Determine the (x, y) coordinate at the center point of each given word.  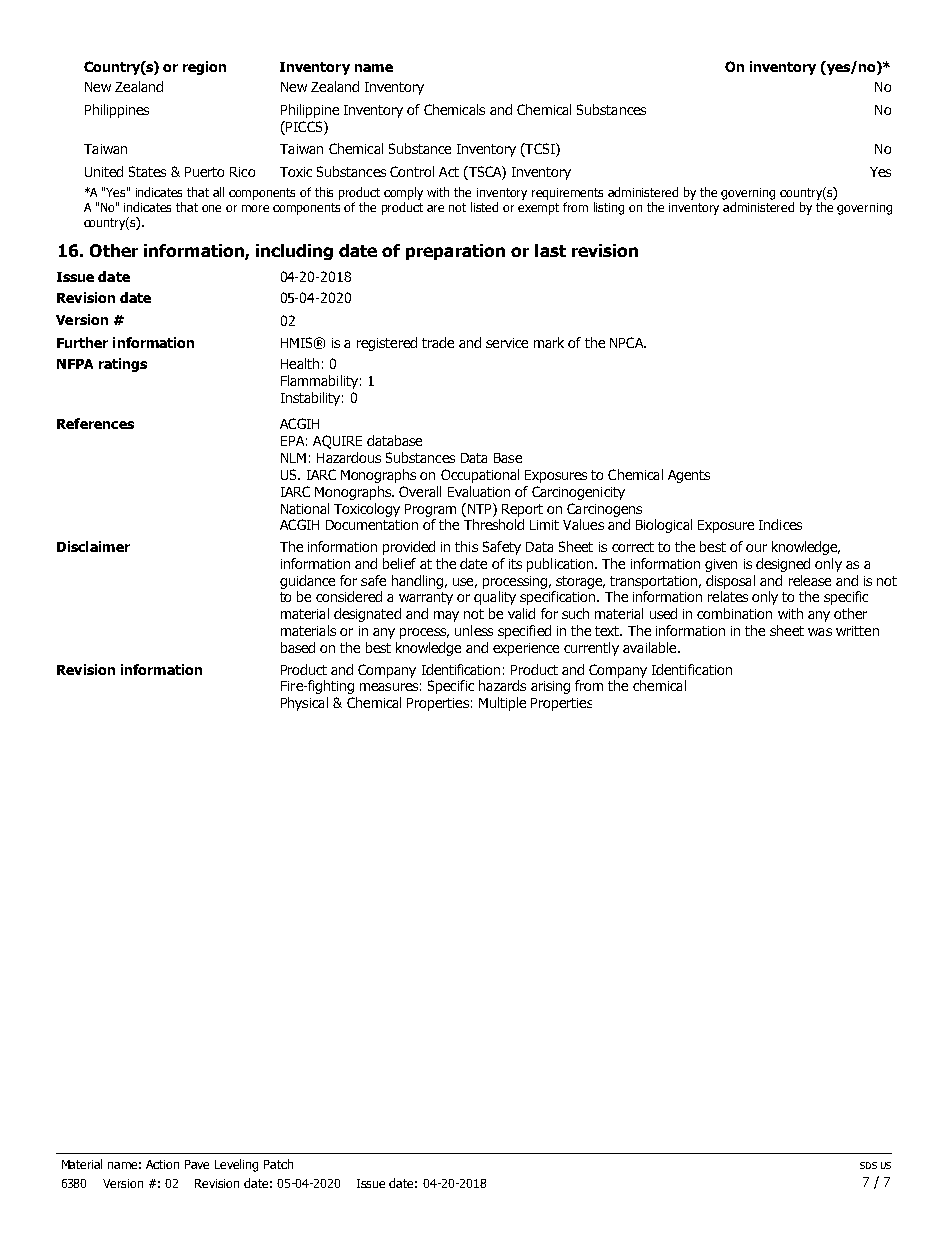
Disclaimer (93, 546)
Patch (278, 1164)
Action (162, 1164)
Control (412, 171)
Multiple (502, 704)
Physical (304, 704)
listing (609, 208)
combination (734, 613)
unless (474, 630)
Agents (689, 476)
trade (438, 342)
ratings (123, 365)
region (204, 68)
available (651, 647)
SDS (868, 1165)
